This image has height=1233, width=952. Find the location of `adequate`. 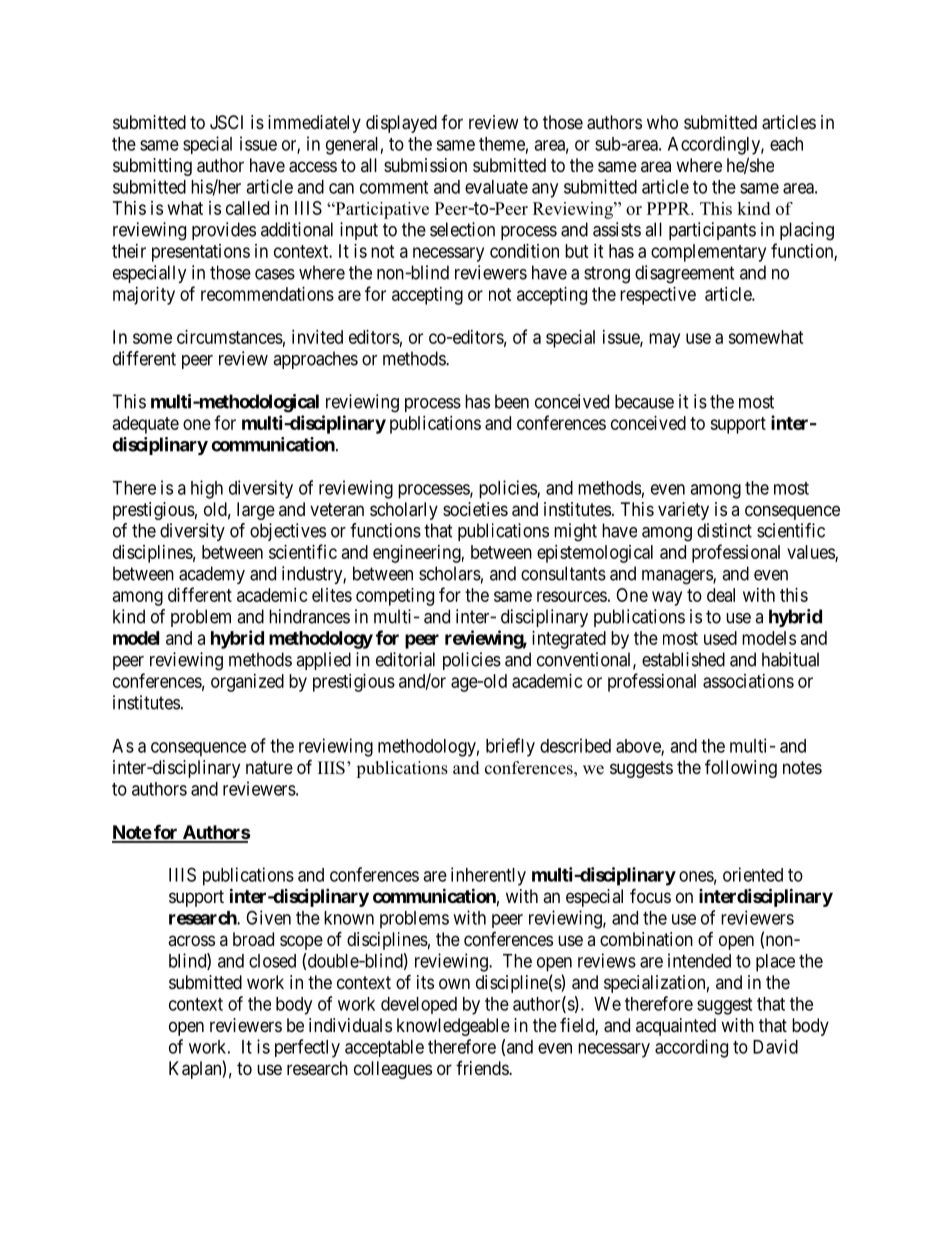

adequate is located at coordinates (146, 425).
